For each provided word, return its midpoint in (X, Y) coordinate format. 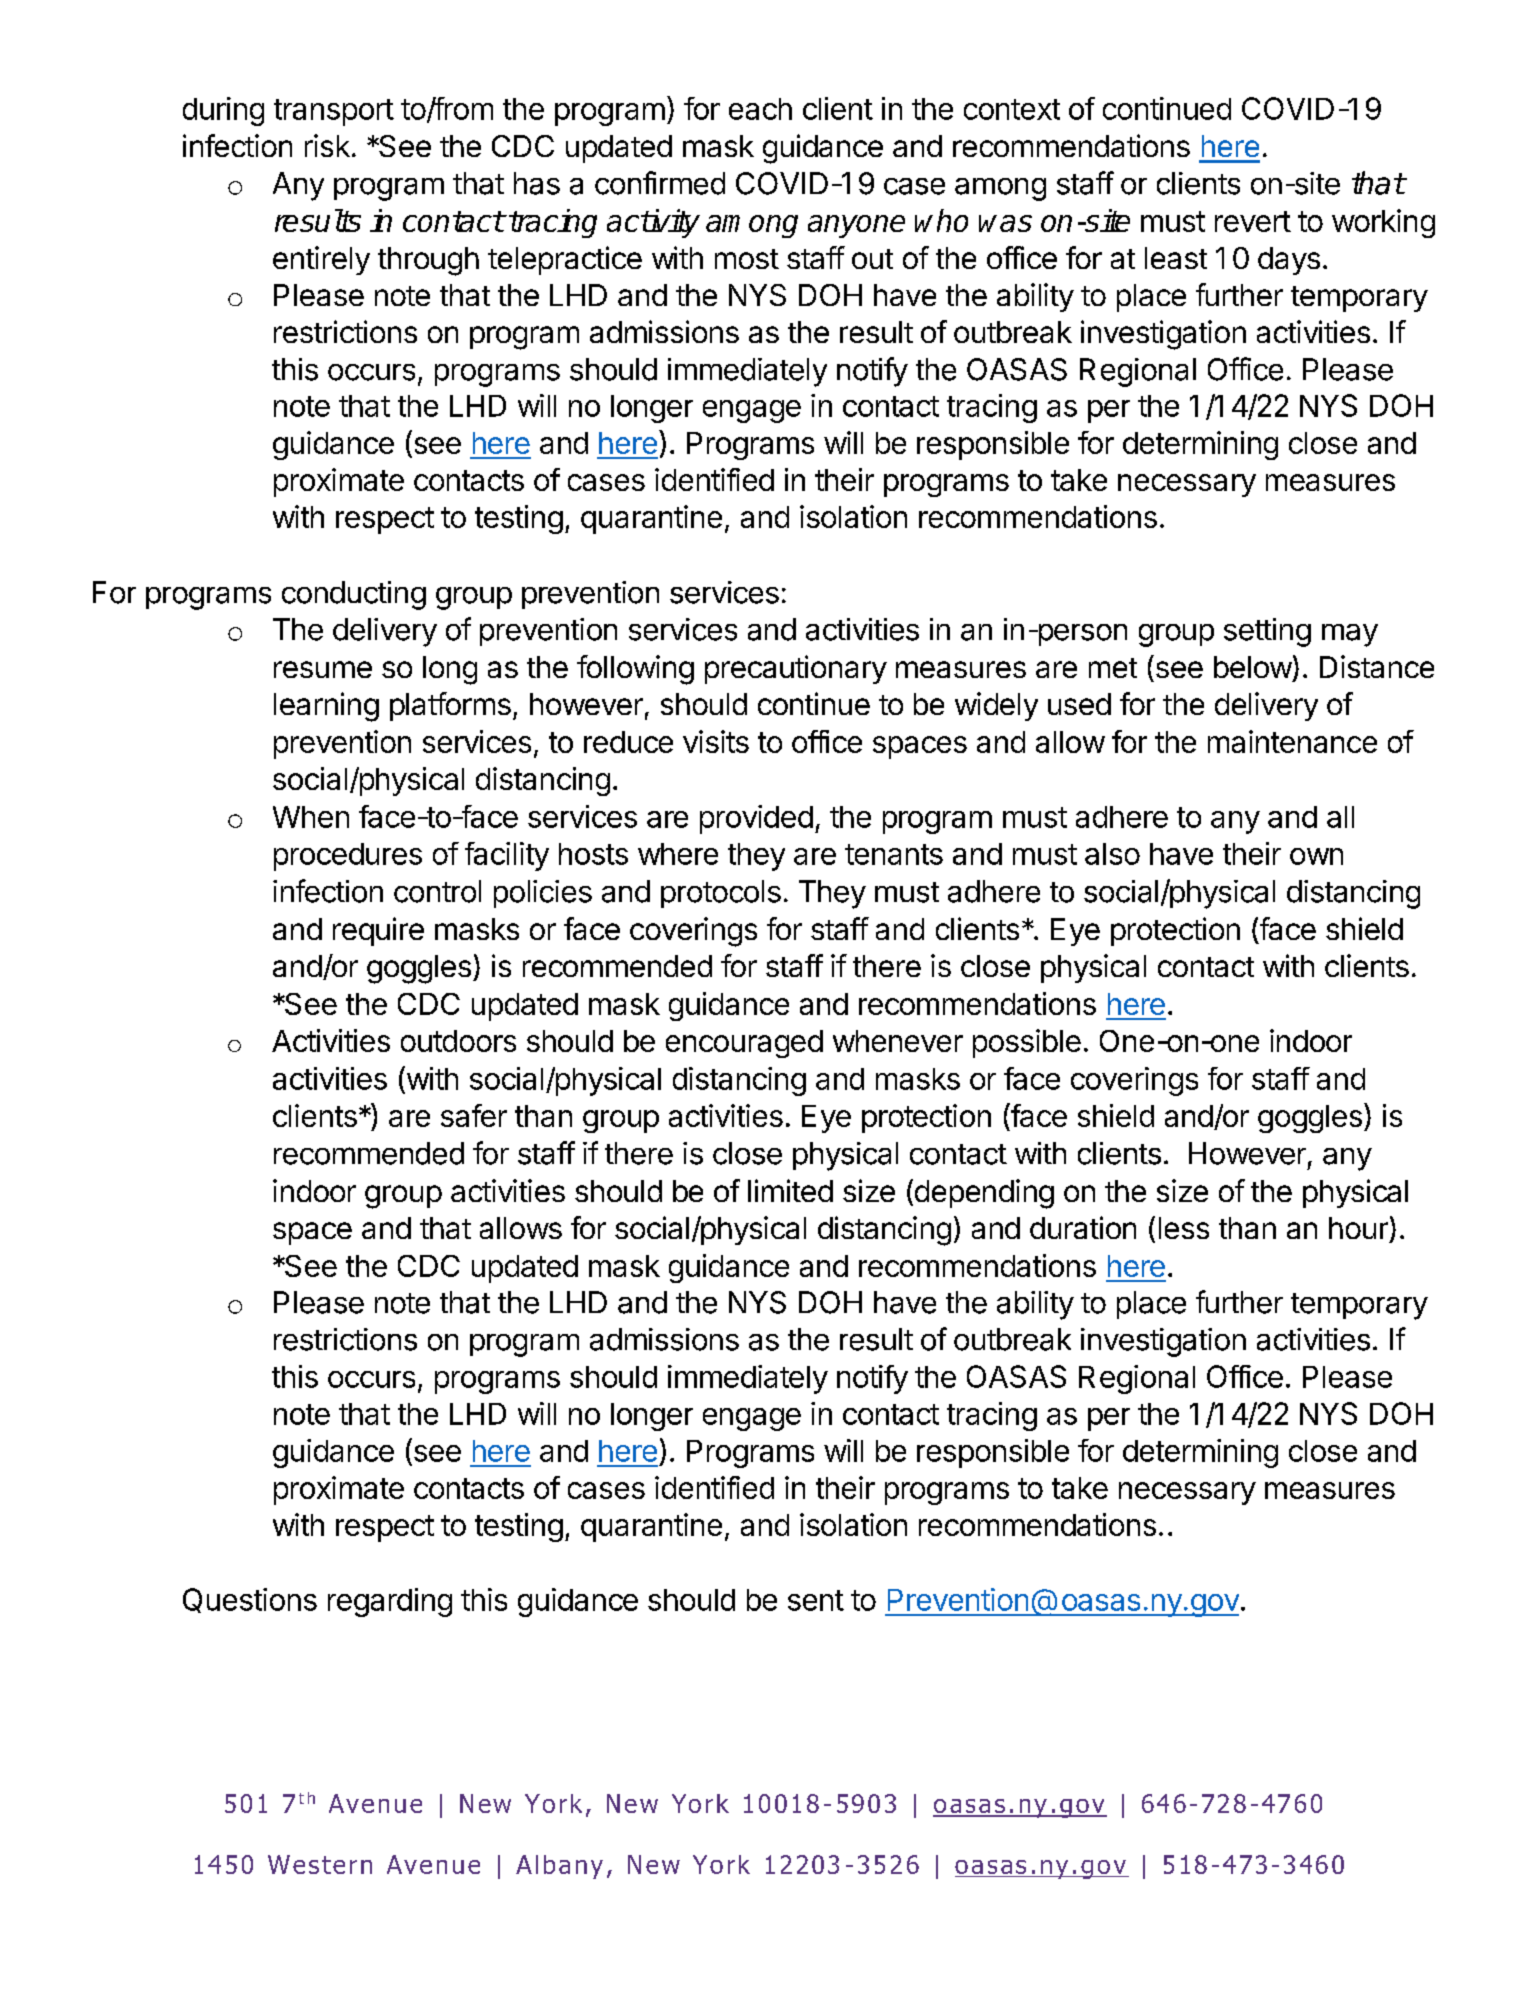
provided (756, 819)
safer (474, 1115)
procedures (348, 857)
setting (1267, 632)
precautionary (796, 669)
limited (790, 1190)
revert (1253, 221)
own (1316, 856)
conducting (354, 595)
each (760, 109)
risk (327, 145)
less (1184, 1228)
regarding (390, 1602)
